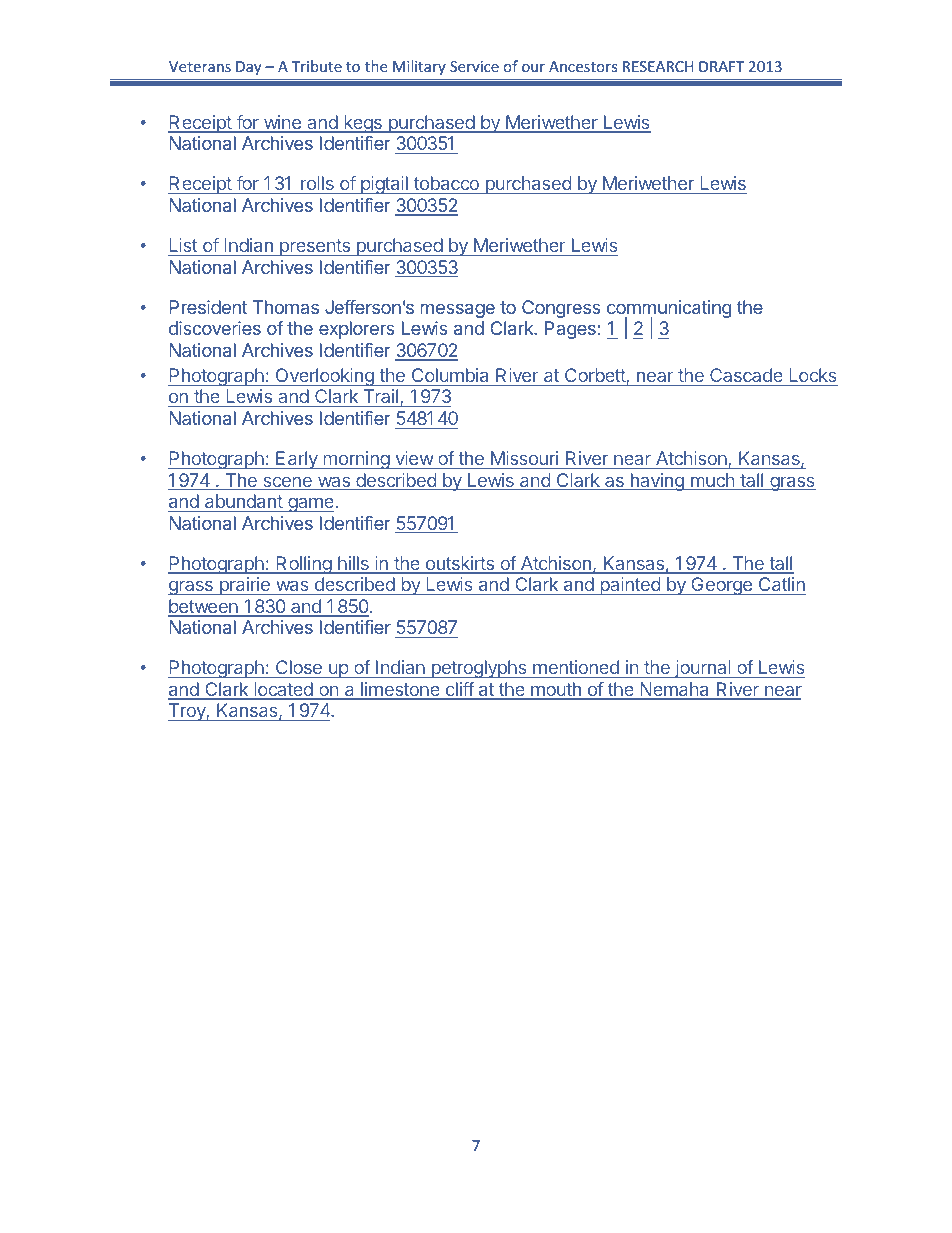 This screenshot has width=952, height=1233. What do you see at coordinates (248, 68) in the screenshot?
I see `Day` at bounding box center [248, 68].
